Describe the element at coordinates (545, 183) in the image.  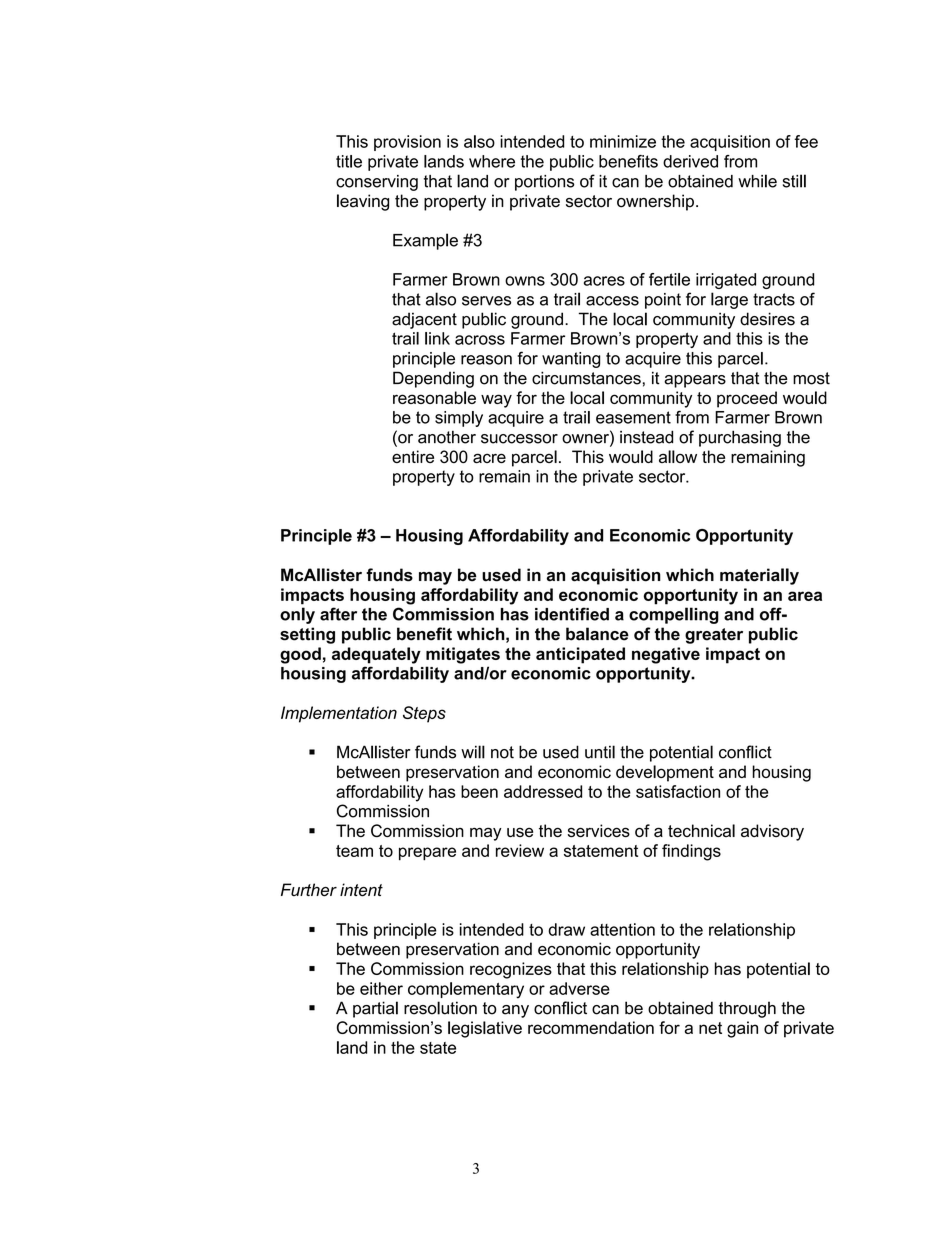
I see `portions` at that location.
